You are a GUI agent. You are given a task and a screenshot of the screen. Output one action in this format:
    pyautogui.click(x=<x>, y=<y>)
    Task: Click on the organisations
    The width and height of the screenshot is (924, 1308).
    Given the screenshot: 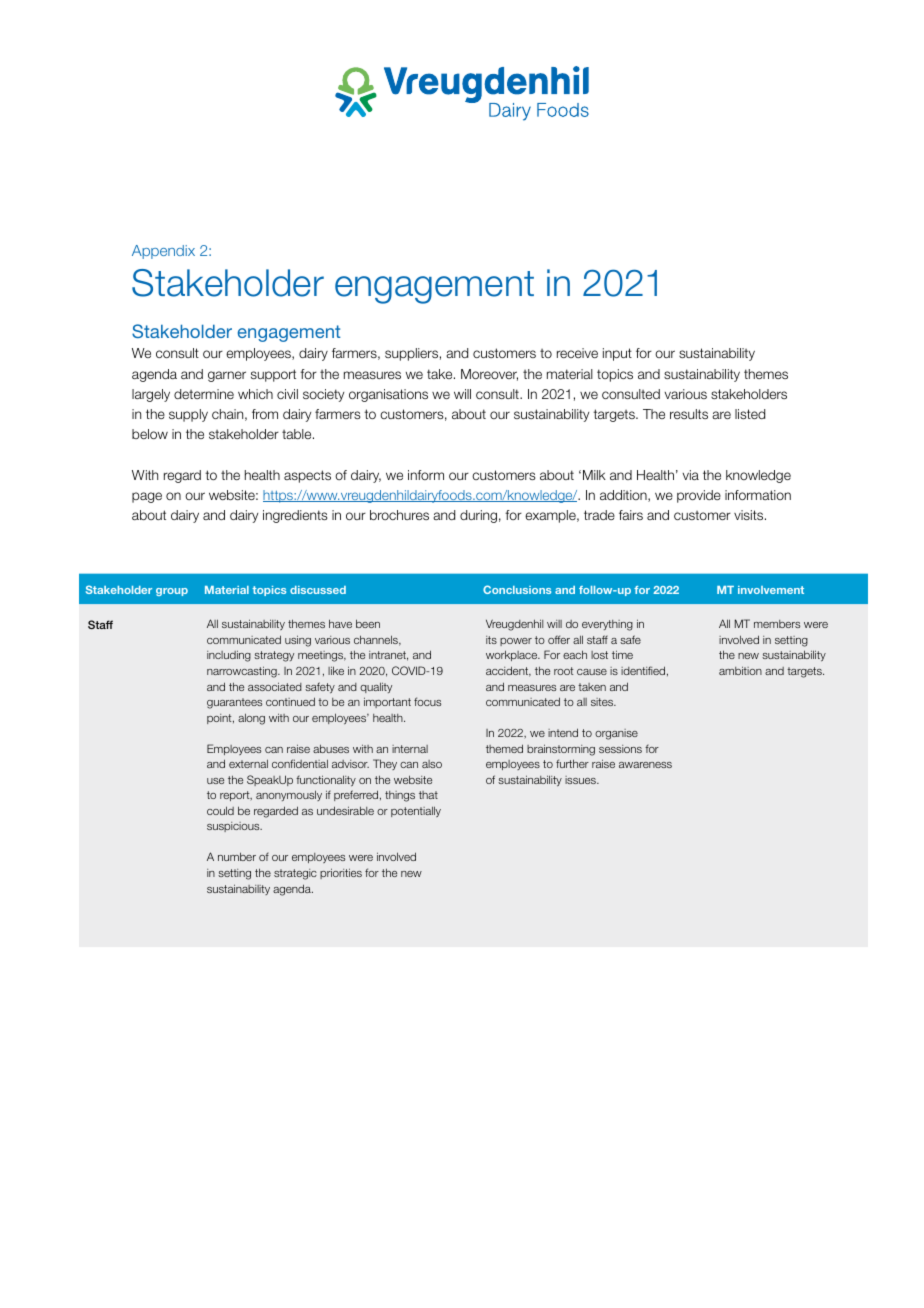 What is the action you would take?
    pyautogui.click(x=388, y=395)
